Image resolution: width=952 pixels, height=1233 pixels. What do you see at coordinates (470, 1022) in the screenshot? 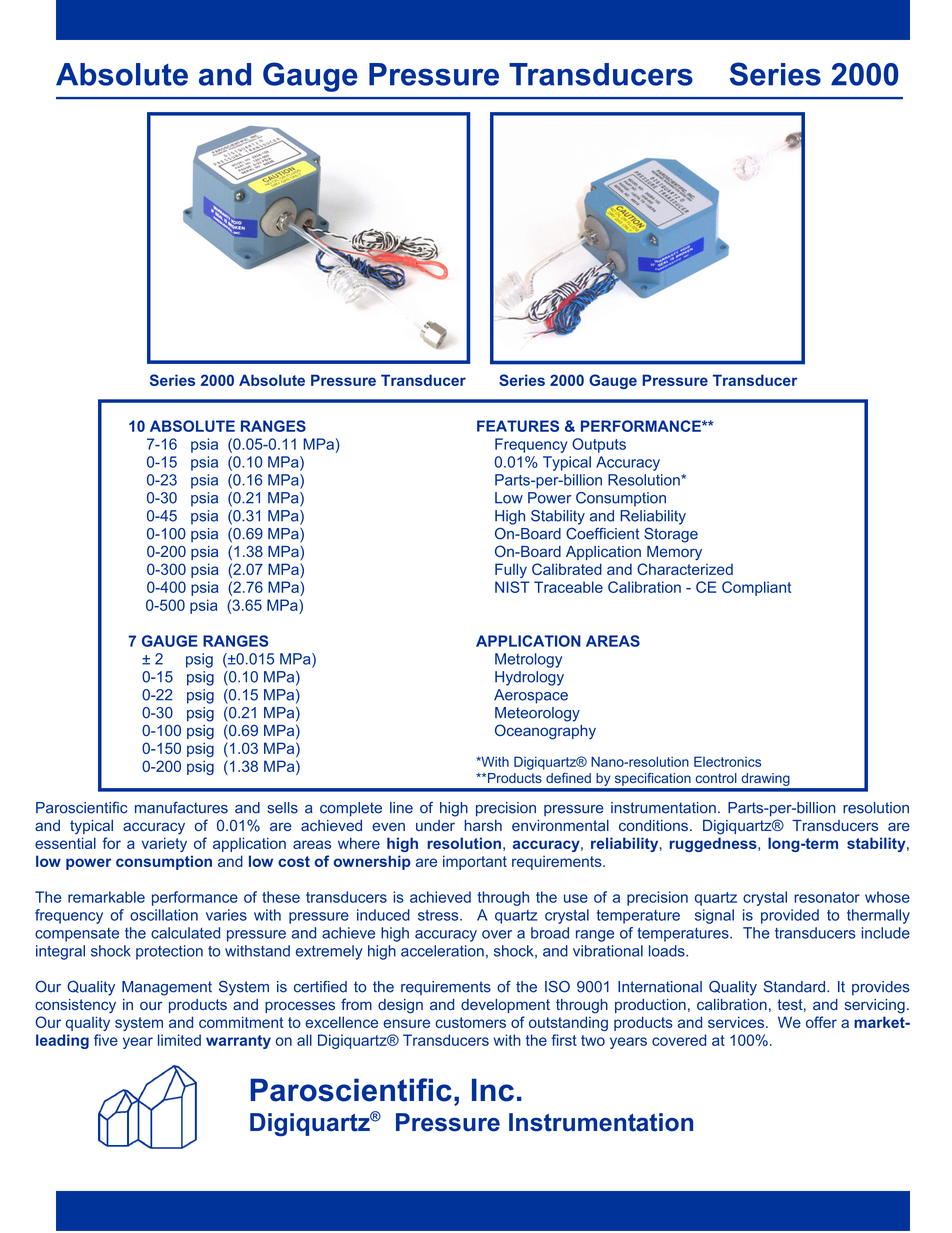
I see `customers` at bounding box center [470, 1022].
